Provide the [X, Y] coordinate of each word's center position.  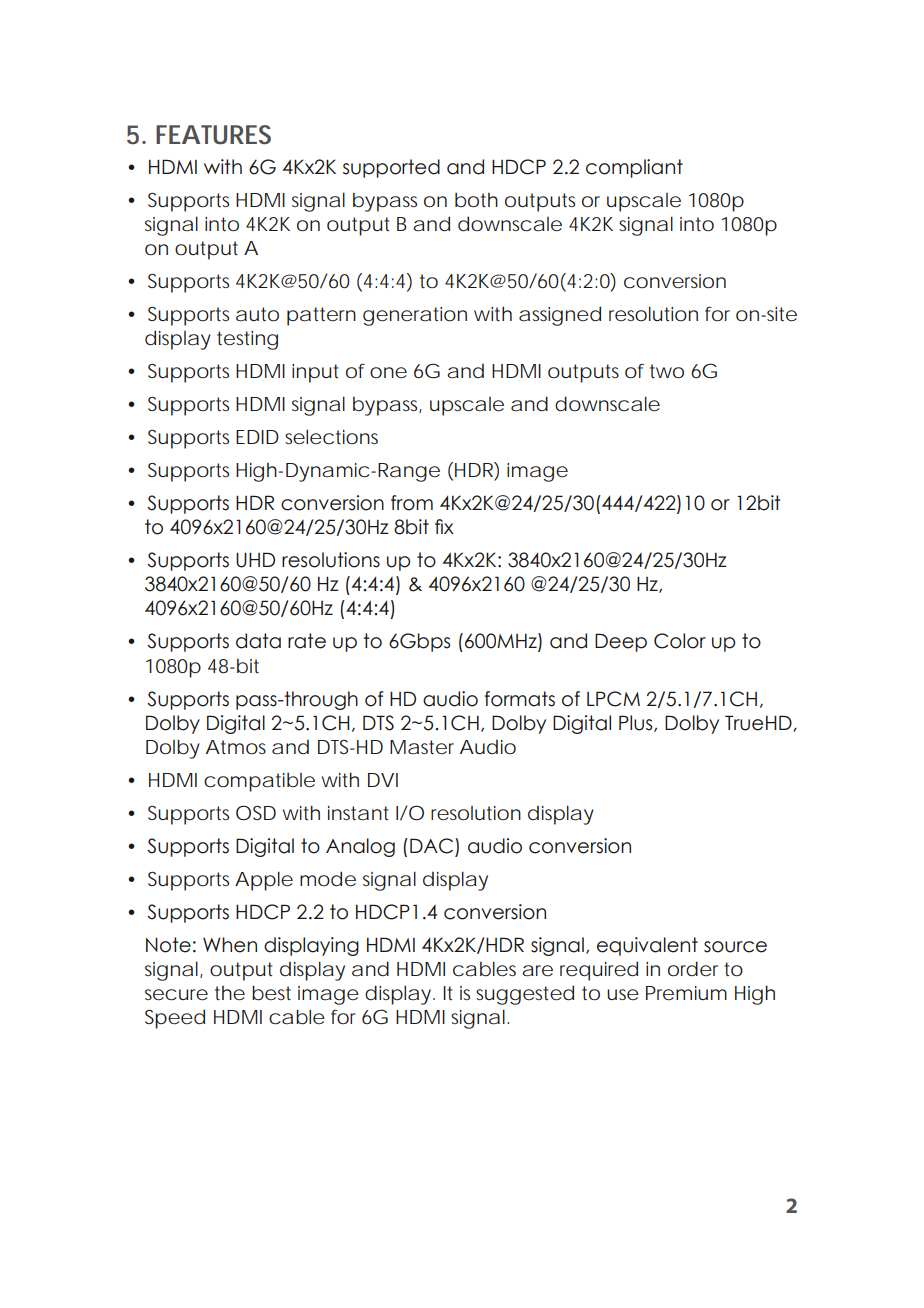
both [476, 200]
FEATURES [213, 135]
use [623, 994]
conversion [675, 281]
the [230, 993]
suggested [525, 995]
